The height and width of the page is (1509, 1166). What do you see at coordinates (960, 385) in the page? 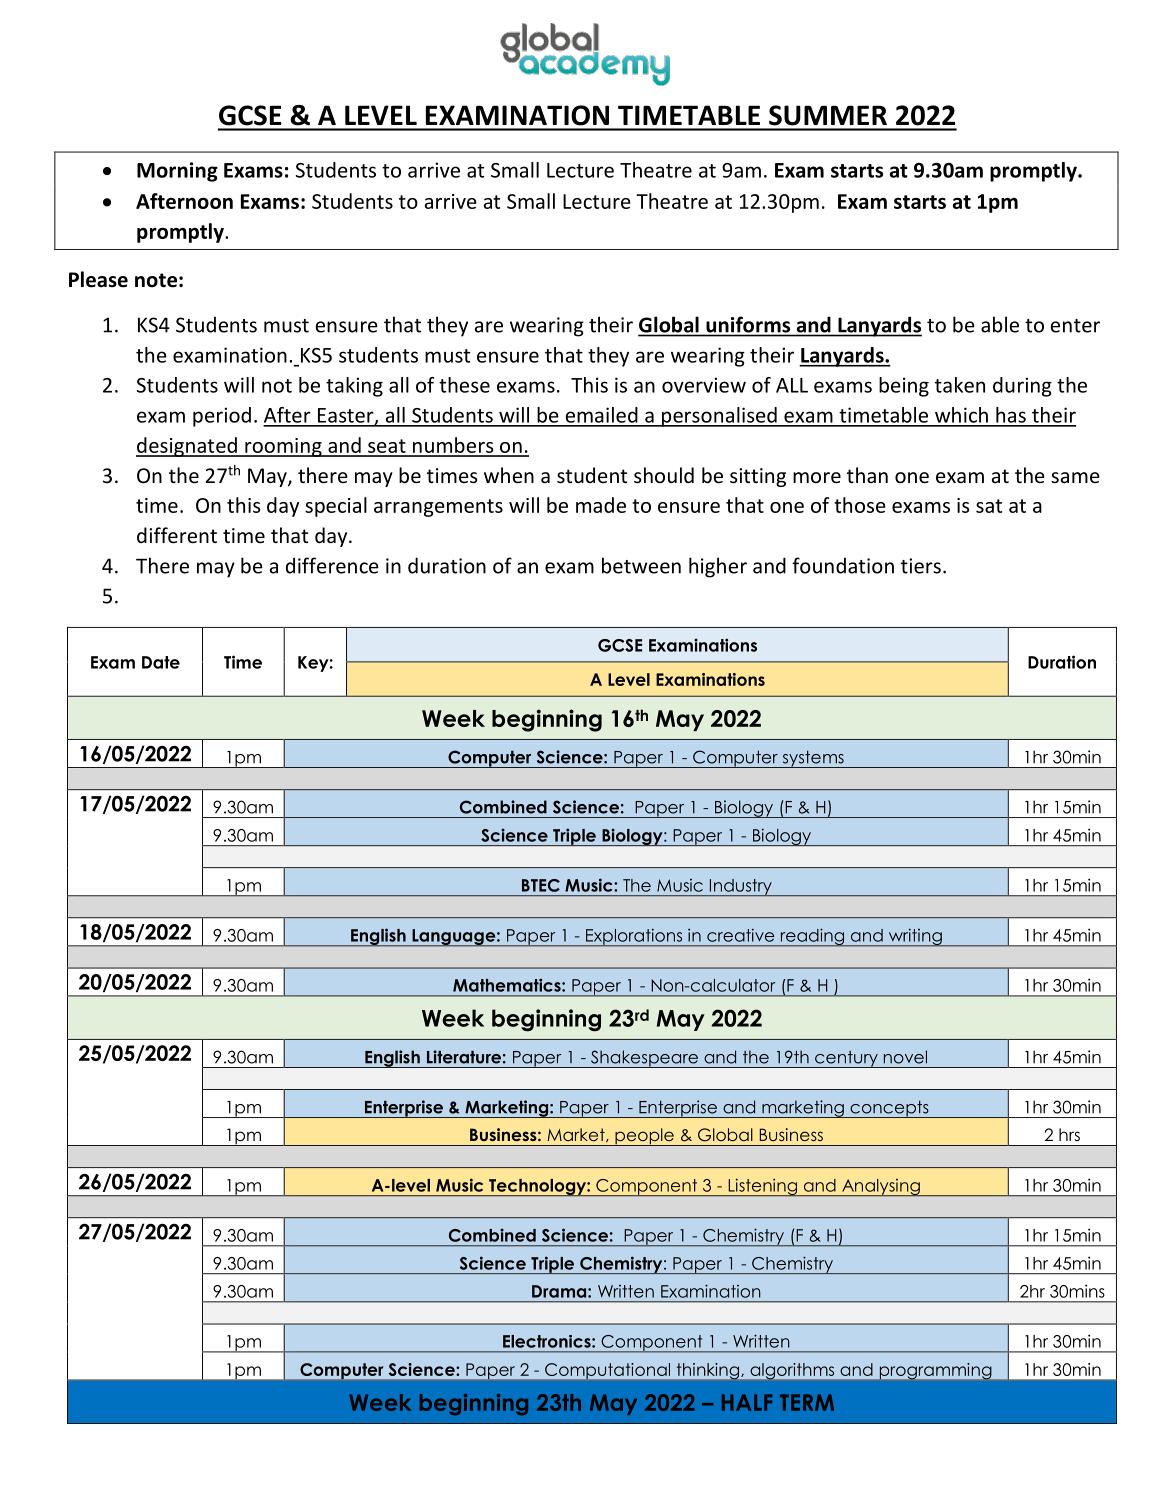
I see `taken` at bounding box center [960, 385].
